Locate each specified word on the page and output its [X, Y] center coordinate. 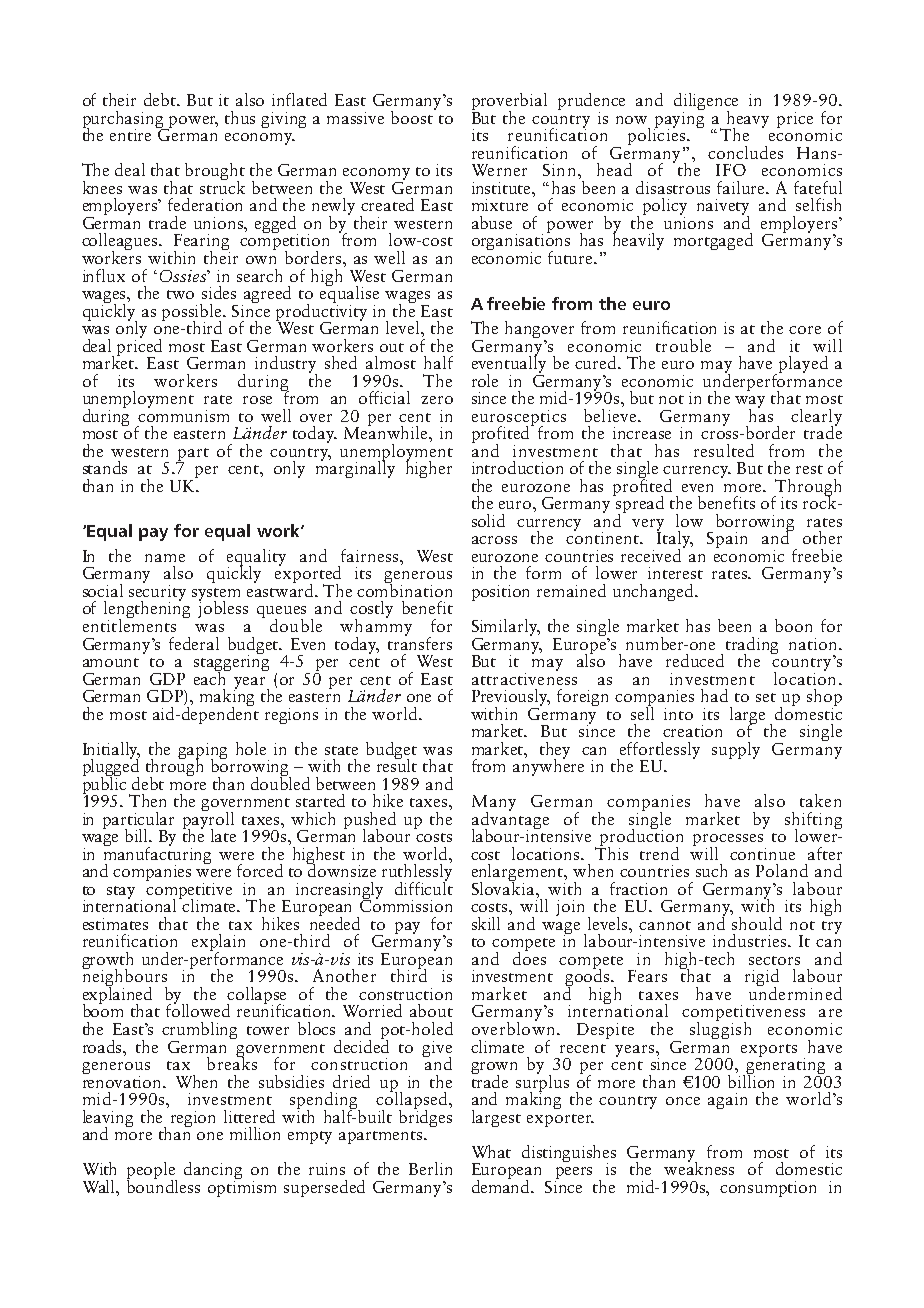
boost [413, 116]
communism [183, 414]
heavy [747, 120]
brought [215, 173]
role [485, 380]
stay [121, 892]
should [756, 922]
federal [194, 643]
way [750, 403]
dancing [213, 1172]
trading [752, 646]
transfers [420, 642]
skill [486, 923]
